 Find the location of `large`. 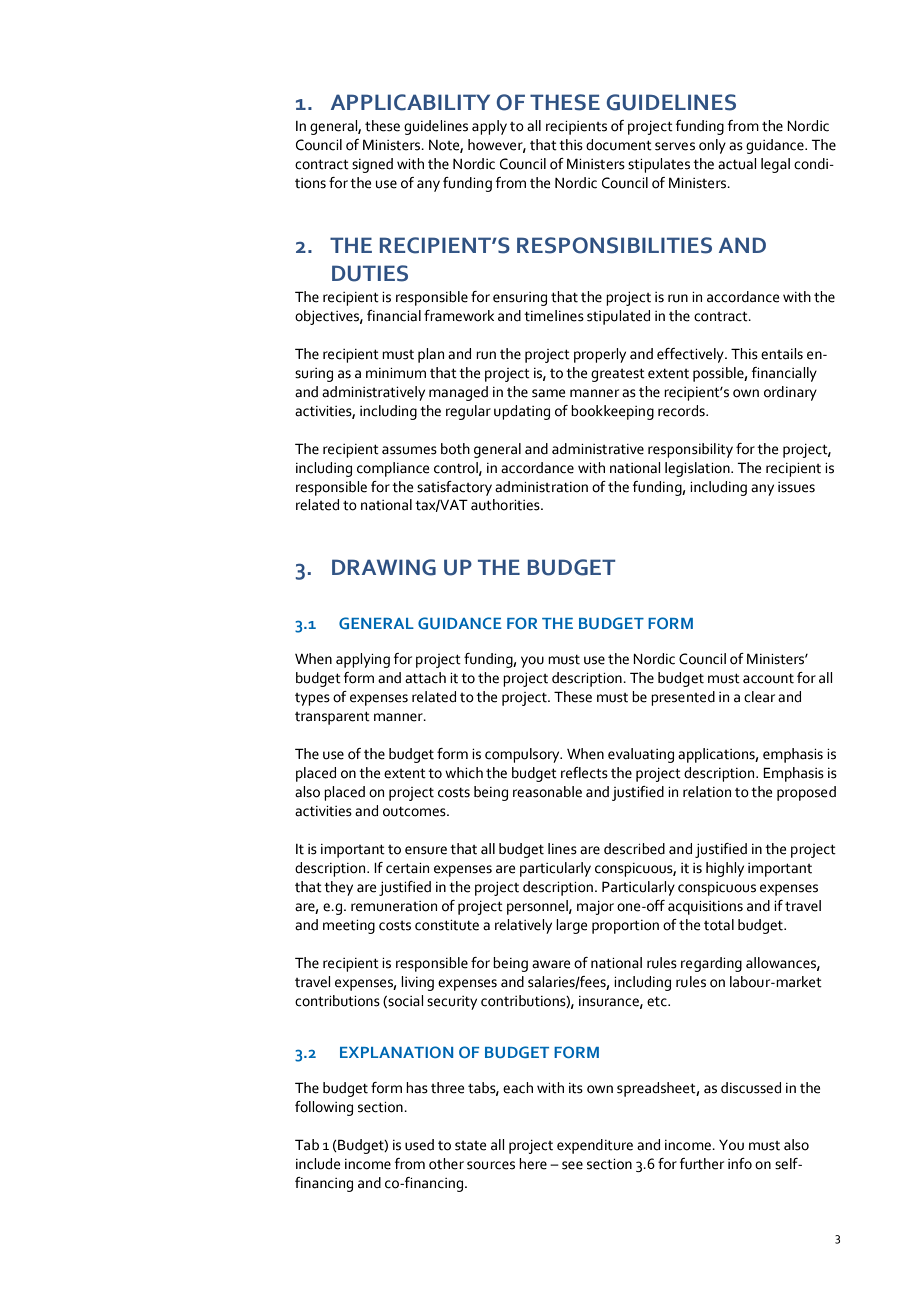

large is located at coordinates (571, 926).
